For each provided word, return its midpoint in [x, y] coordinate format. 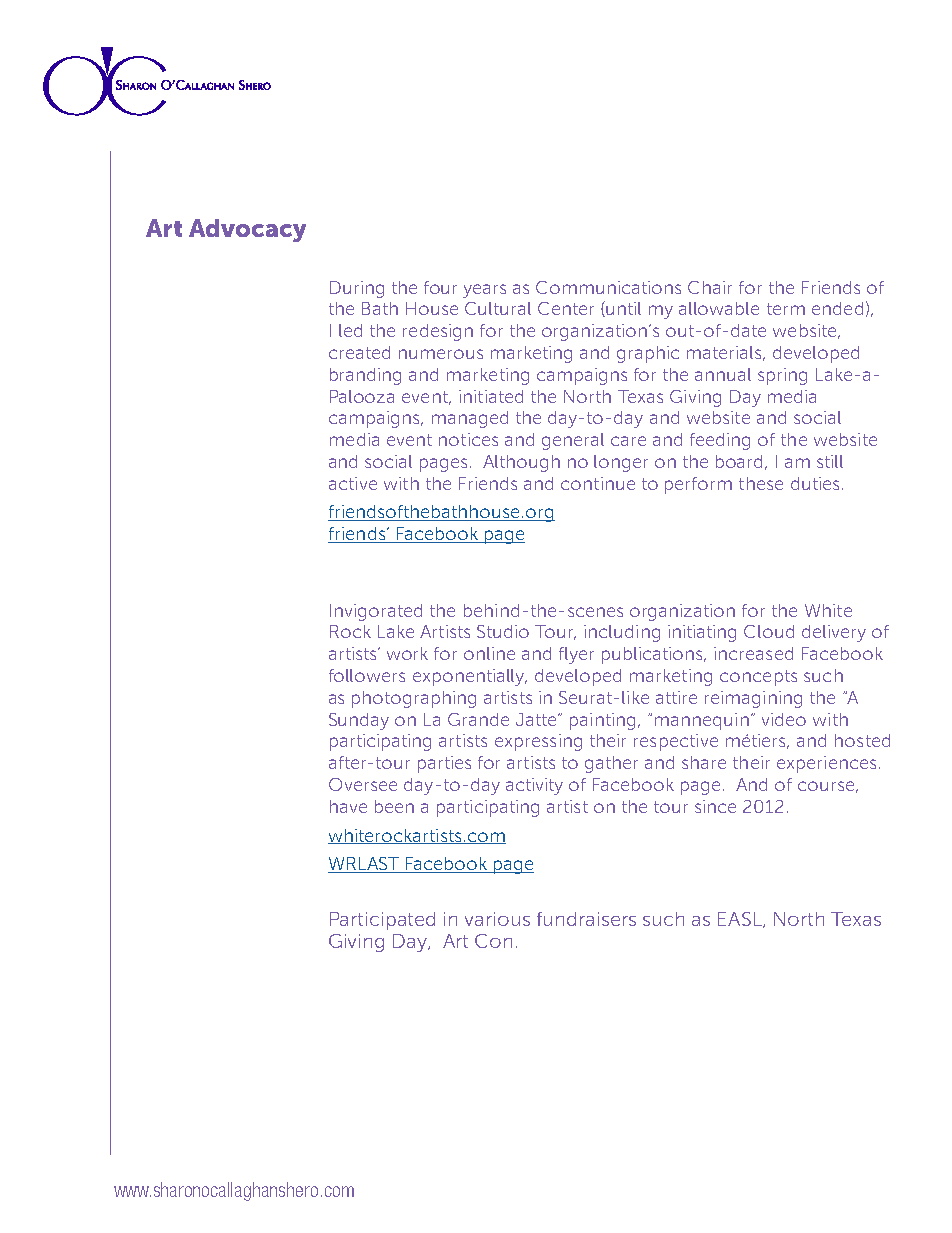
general [573, 441]
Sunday [359, 721]
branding [365, 376]
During [357, 289]
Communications [608, 287]
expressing [538, 742]
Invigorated [376, 612]
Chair [710, 287]
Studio [503, 631]
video [784, 719]
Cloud [769, 631]
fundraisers [586, 919]
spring [782, 376]
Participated [382, 921]
